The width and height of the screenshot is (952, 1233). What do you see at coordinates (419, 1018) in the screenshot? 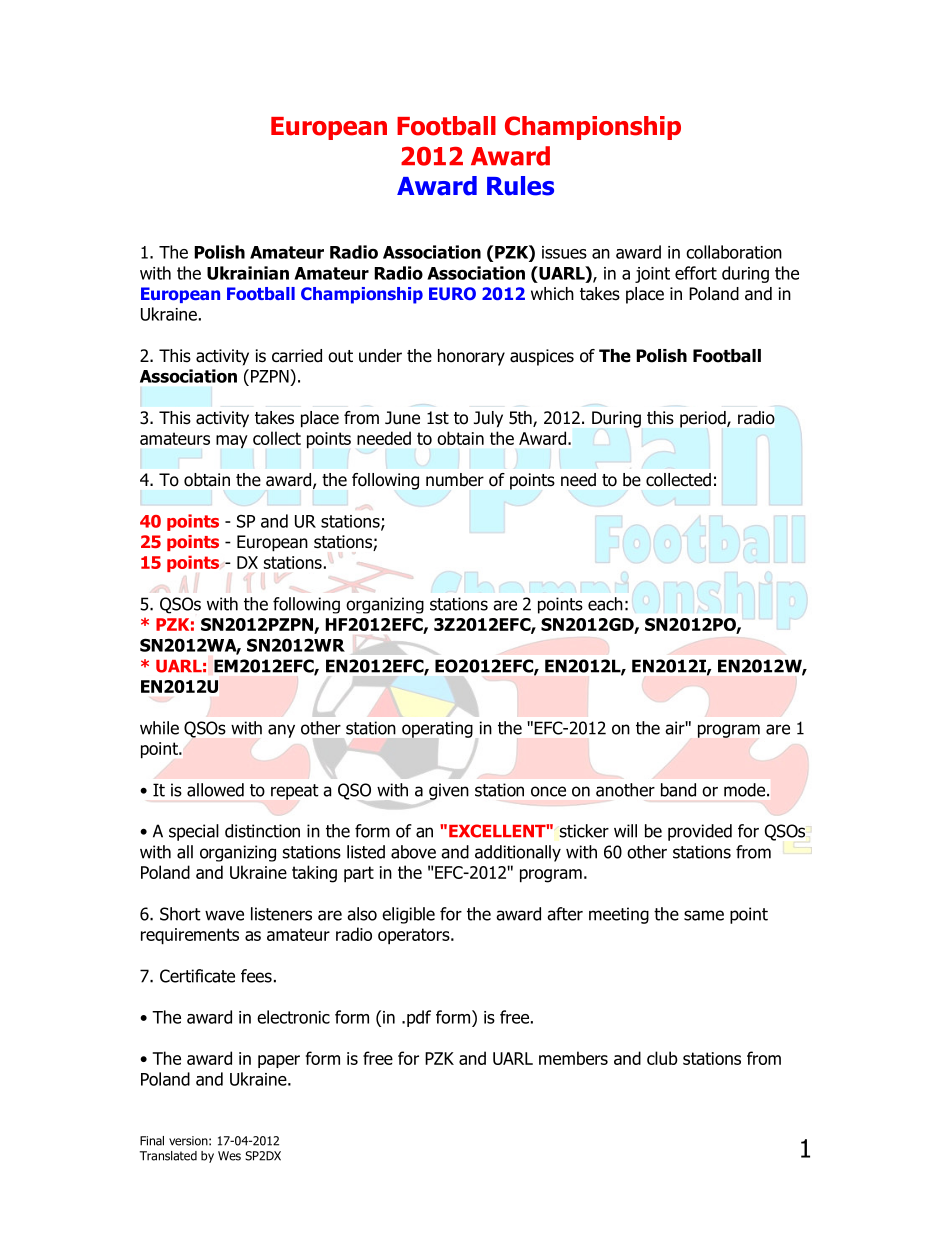
I see `pdf` at bounding box center [419, 1018].
